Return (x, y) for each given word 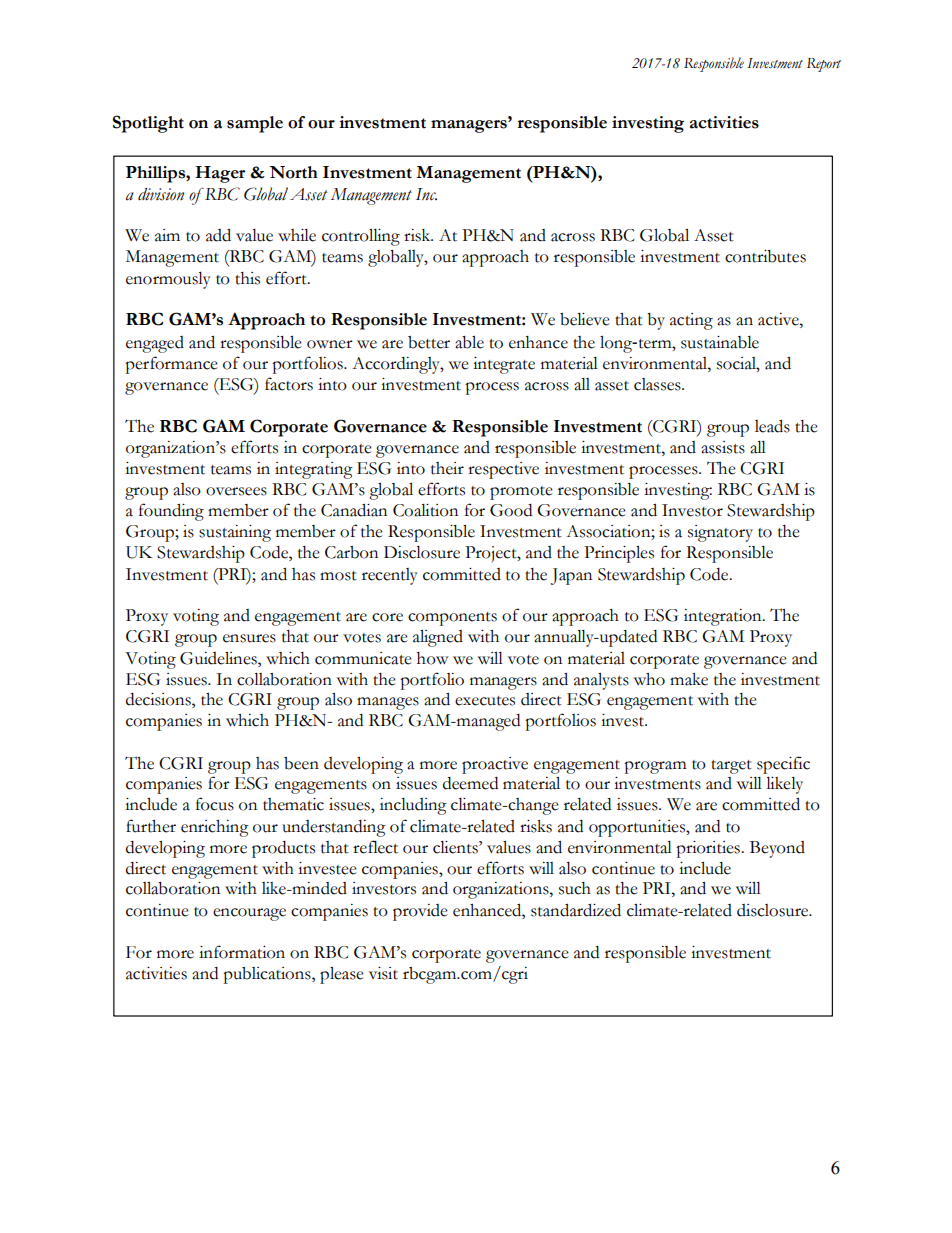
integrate (504, 365)
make (689, 679)
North (293, 172)
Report (824, 65)
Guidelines (219, 658)
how (433, 658)
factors (289, 384)
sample (255, 124)
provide (420, 912)
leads (772, 426)
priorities (709, 849)
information (242, 952)
